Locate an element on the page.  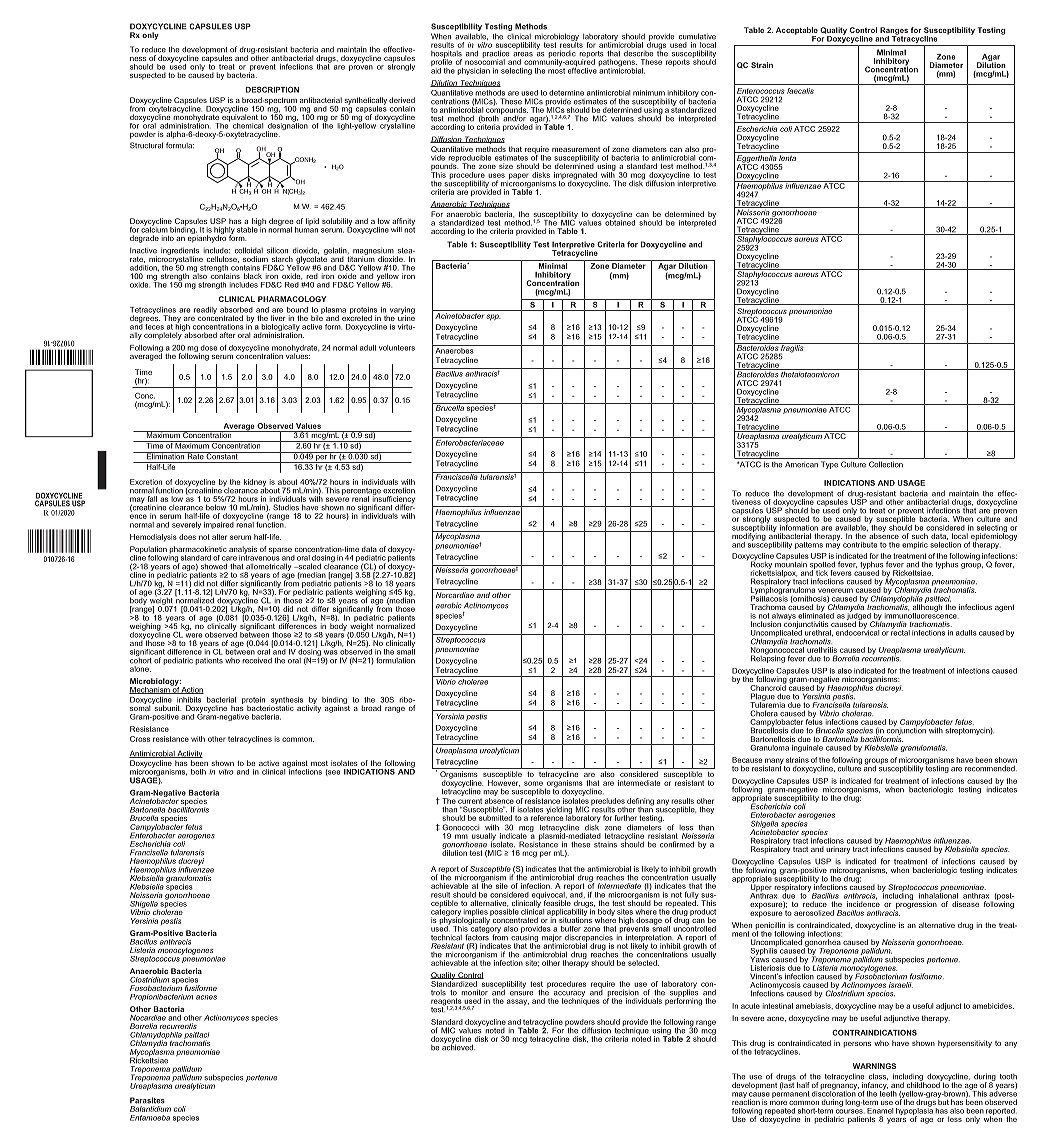
assay is located at coordinates (518, 1002).
